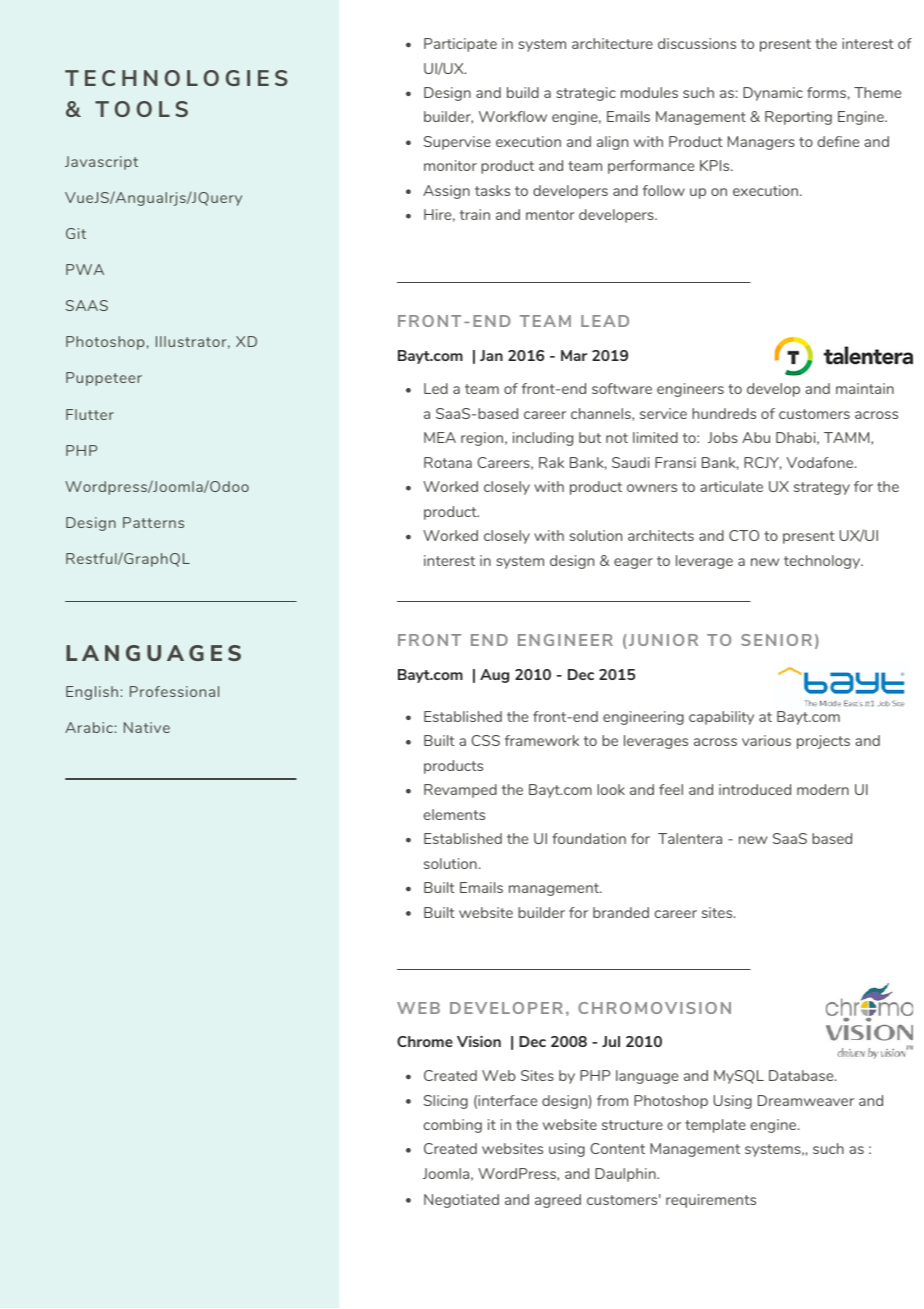 The height and width of the page is (1309, 924). What do you see at coordinates (755, 789) in the page?
I see `introduced` at bounding box center [755, 789].
